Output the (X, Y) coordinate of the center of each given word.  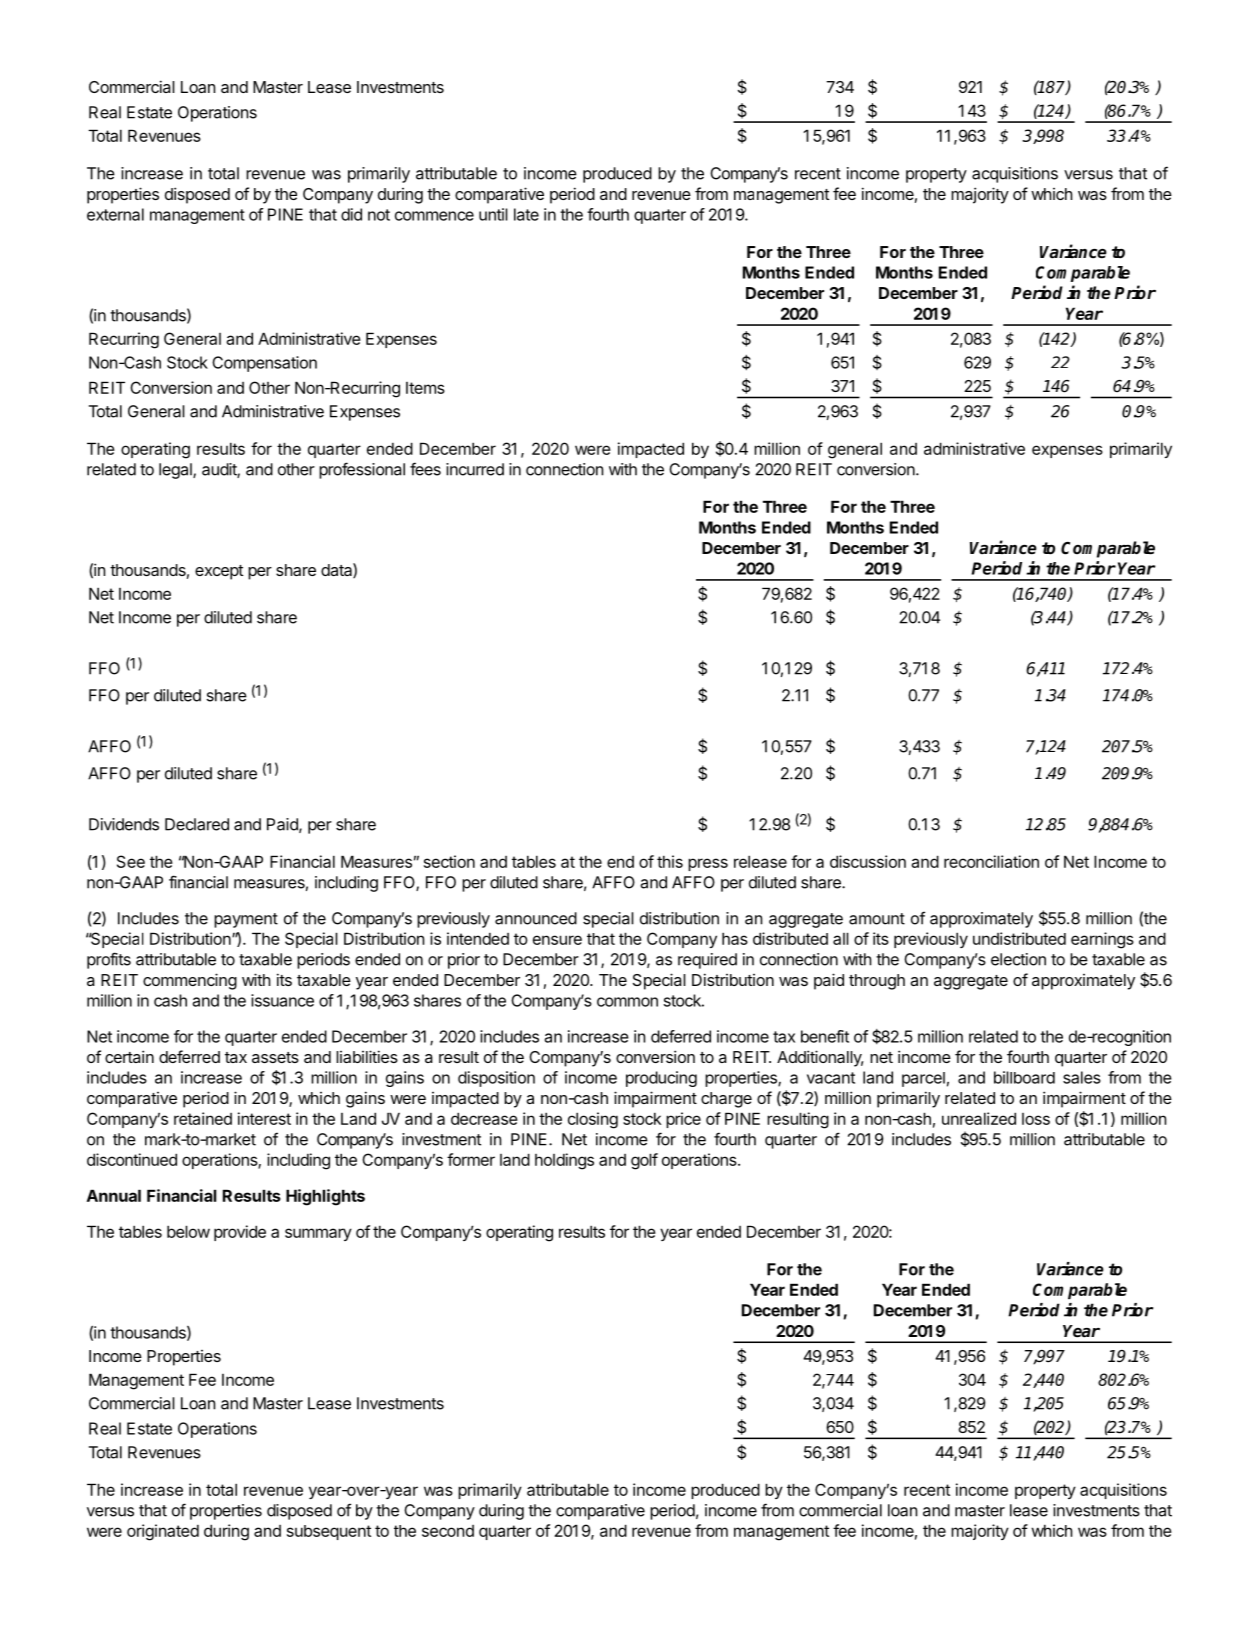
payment (246, 920)
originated (163, 1532)
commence (434, 216)
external (115, 214)
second (448, 1531)
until (493, 214)
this (670, 861)
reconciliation (991, 861)
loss (1036, 1119)
